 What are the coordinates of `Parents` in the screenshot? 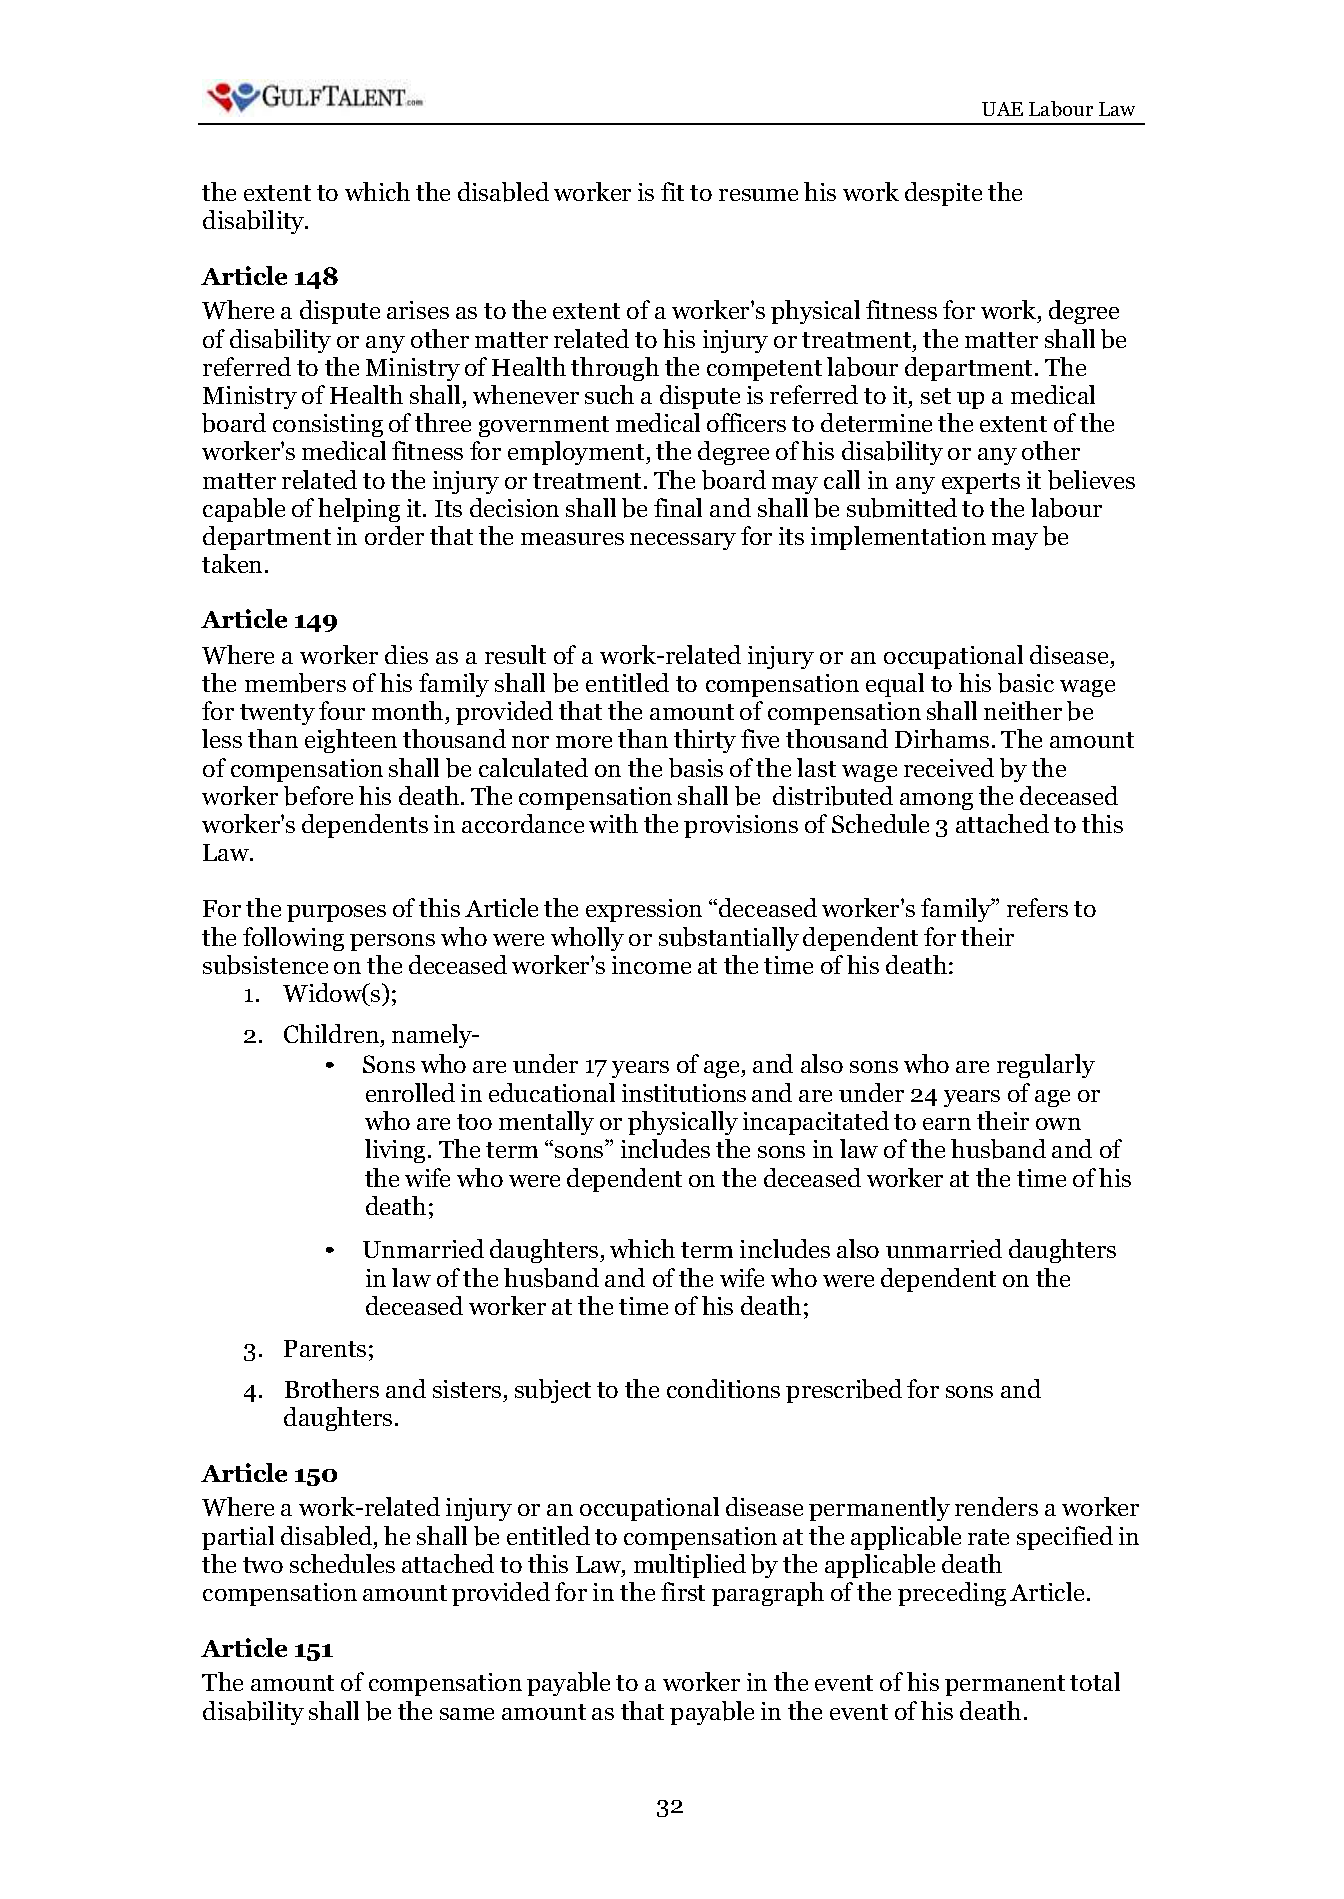 It's located at (325, 1348).
